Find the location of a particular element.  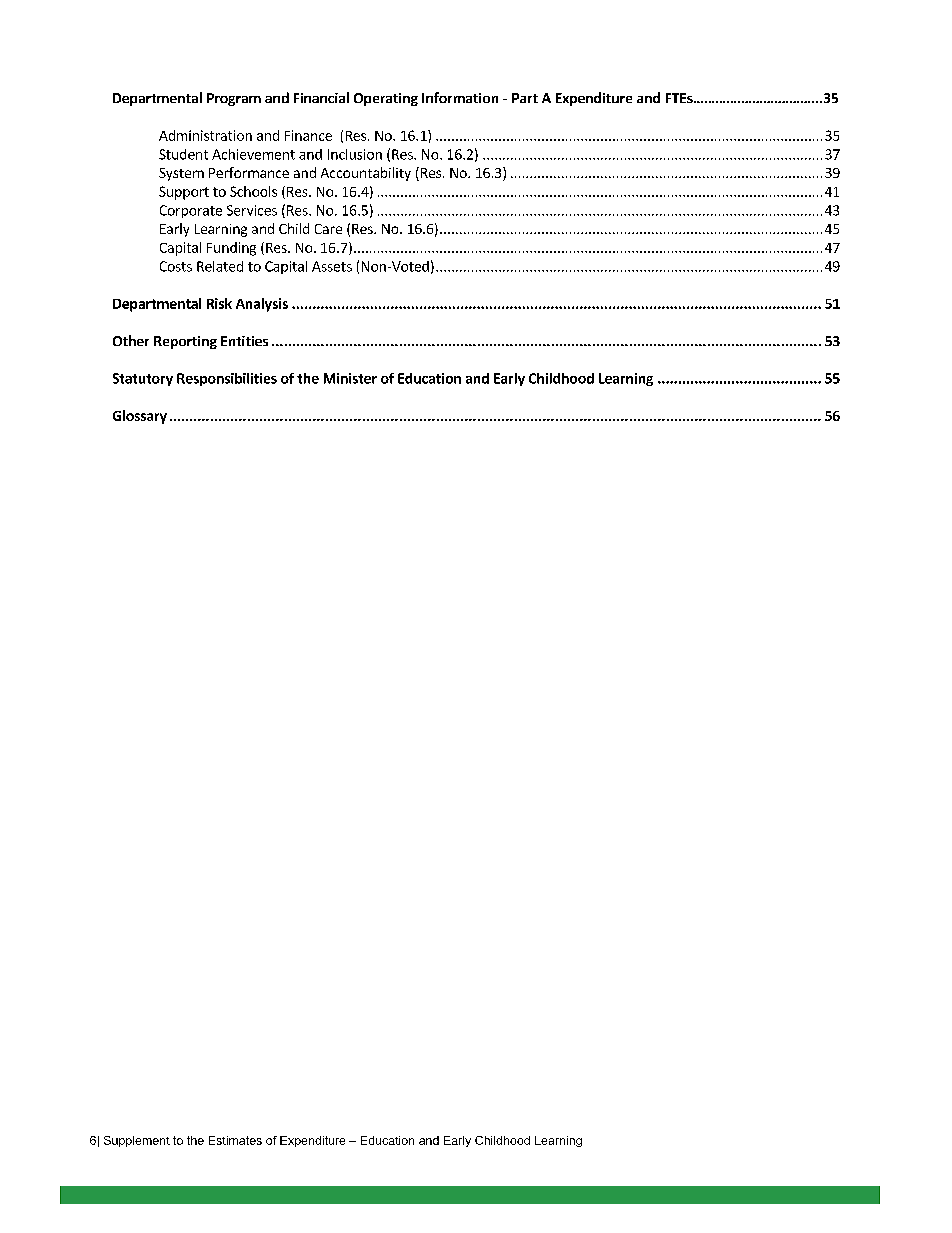

Statutory is located at coordinates (143, 379).
